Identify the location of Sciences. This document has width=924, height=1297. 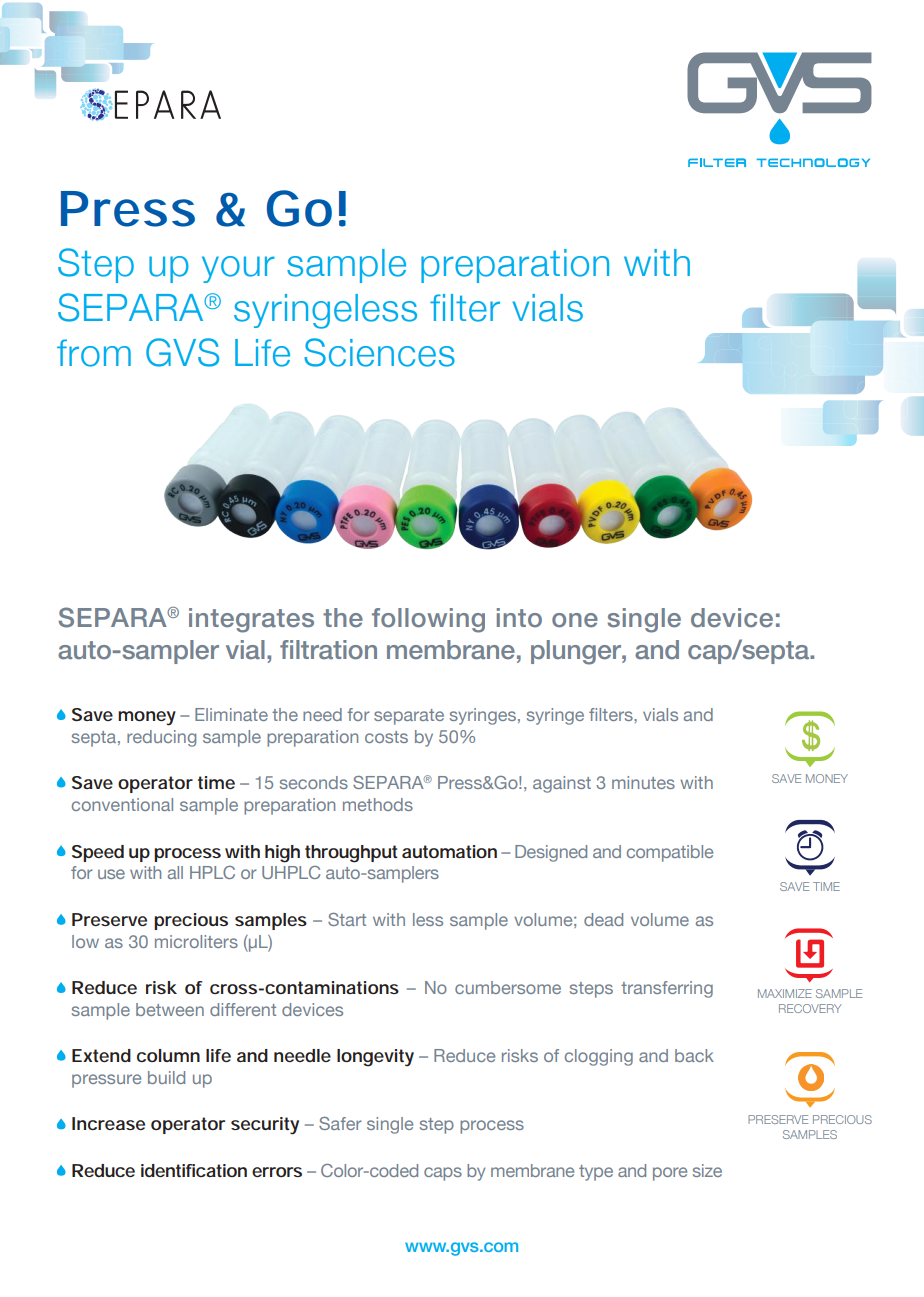
(379, 352).
